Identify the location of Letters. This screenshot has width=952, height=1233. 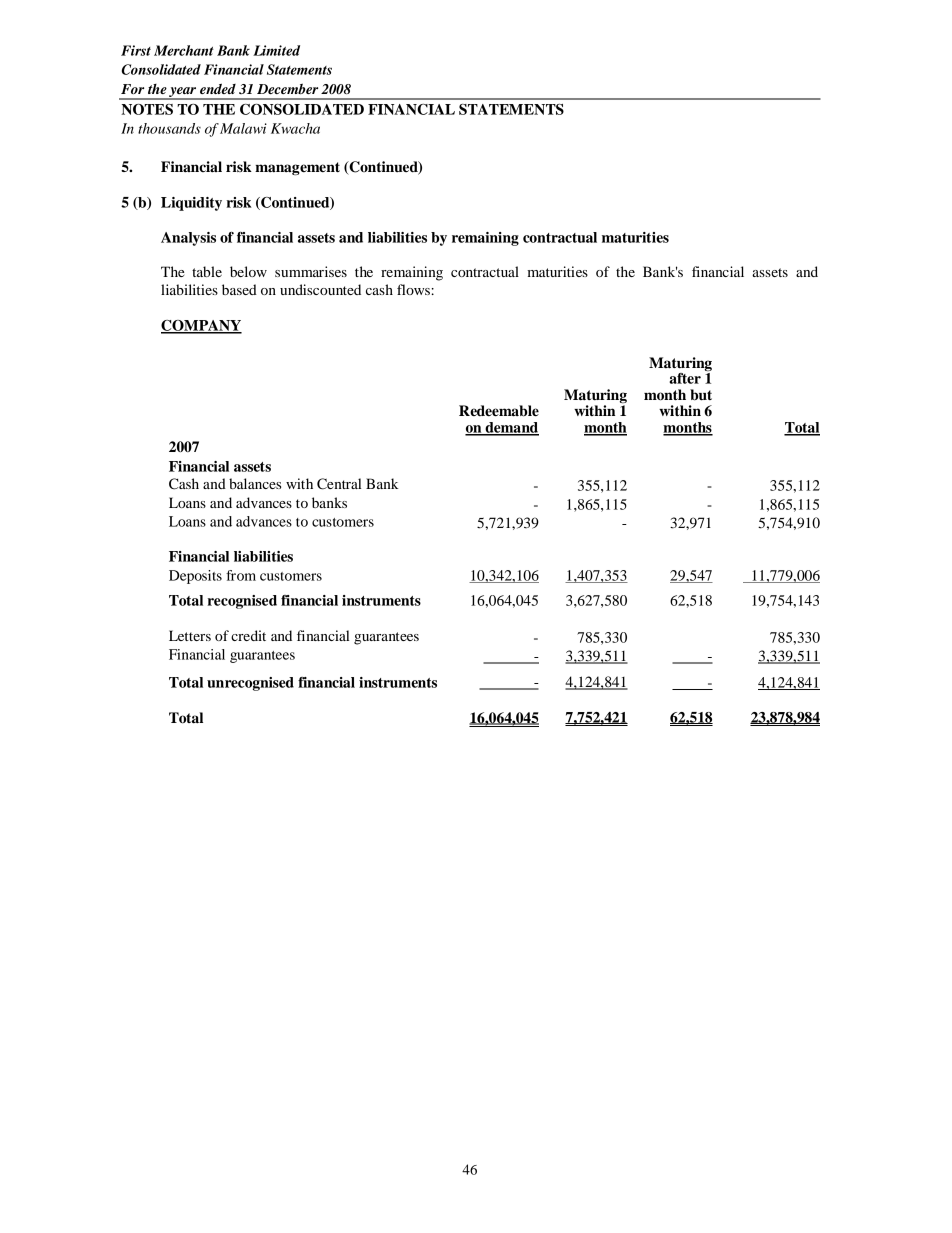
(190, 635).
